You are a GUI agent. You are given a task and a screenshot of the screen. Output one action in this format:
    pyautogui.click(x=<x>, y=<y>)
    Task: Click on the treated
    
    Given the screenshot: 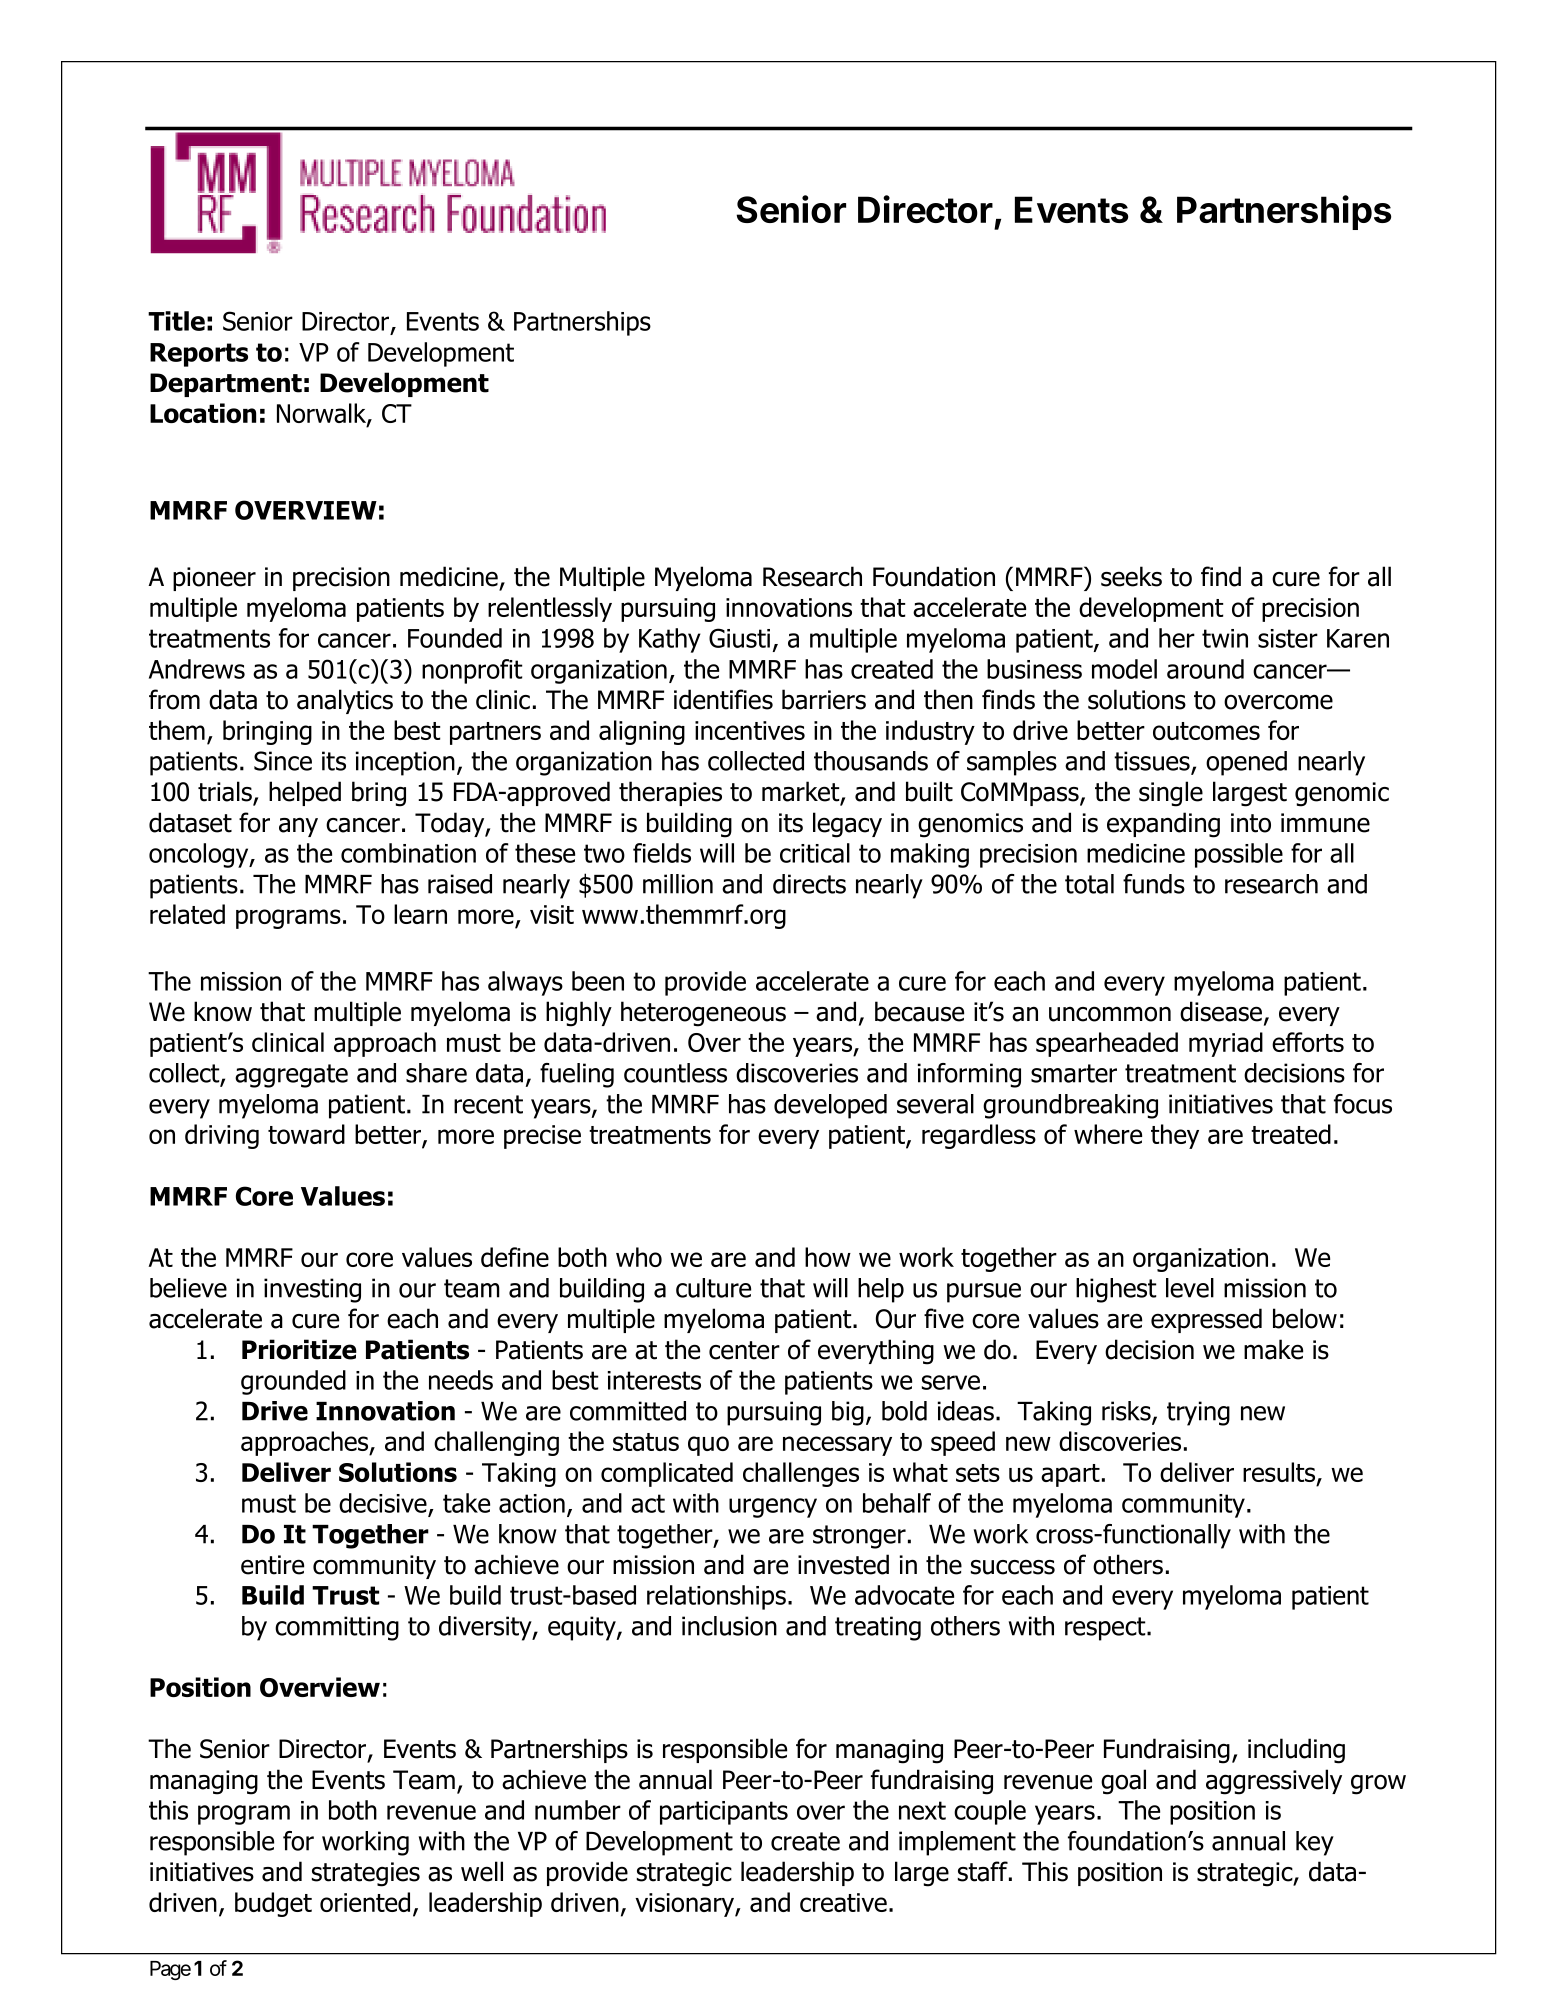 What is the action you would take?
    pyautogui.click(x=1291, y=1134)
